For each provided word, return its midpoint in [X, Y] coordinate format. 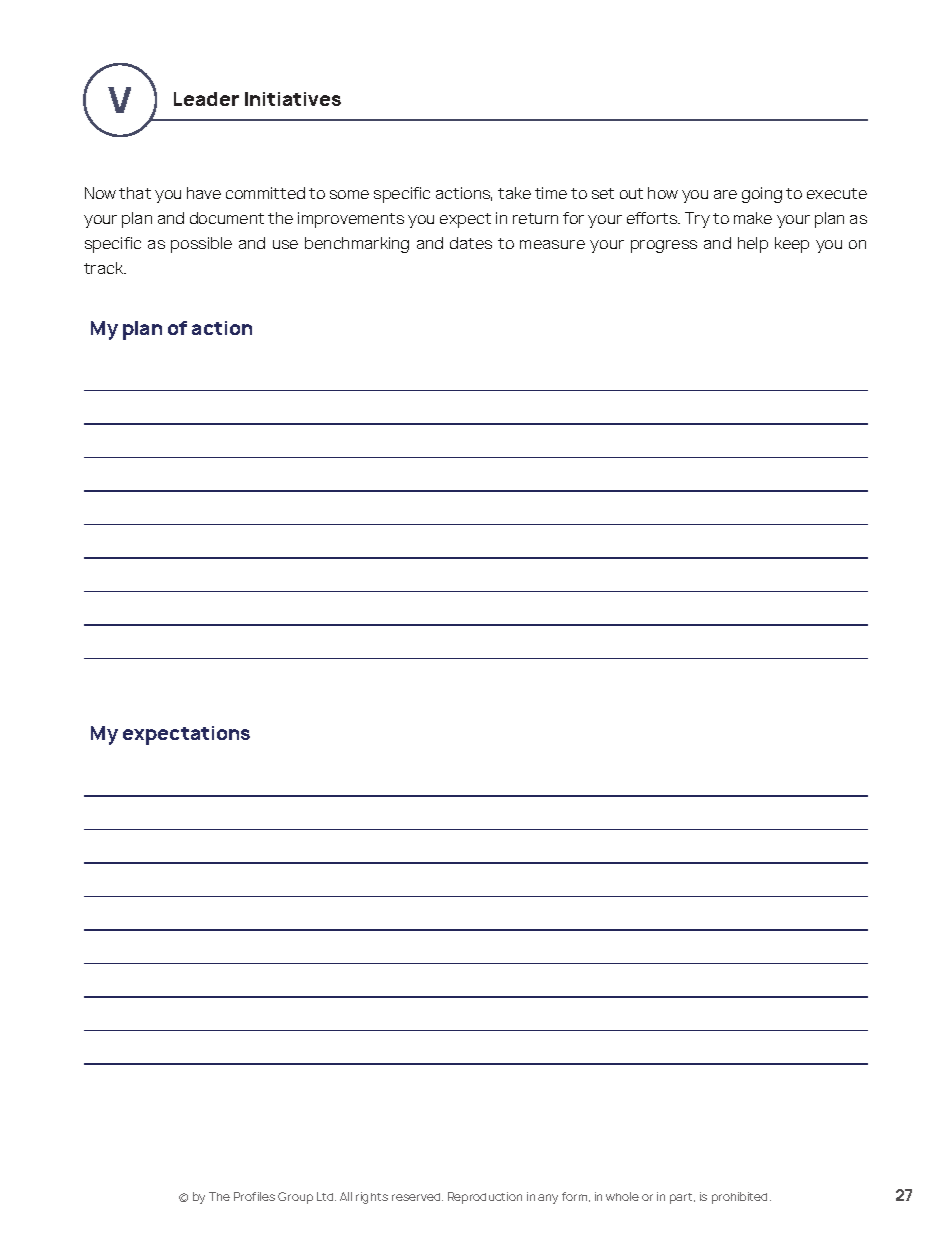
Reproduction [485, 1198]
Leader [206, 99]
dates [471, 243]
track [105, 268]
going [762, 195]
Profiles [254, 1196]
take [514, 193]
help [753, 245]
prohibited [741, 1198]
